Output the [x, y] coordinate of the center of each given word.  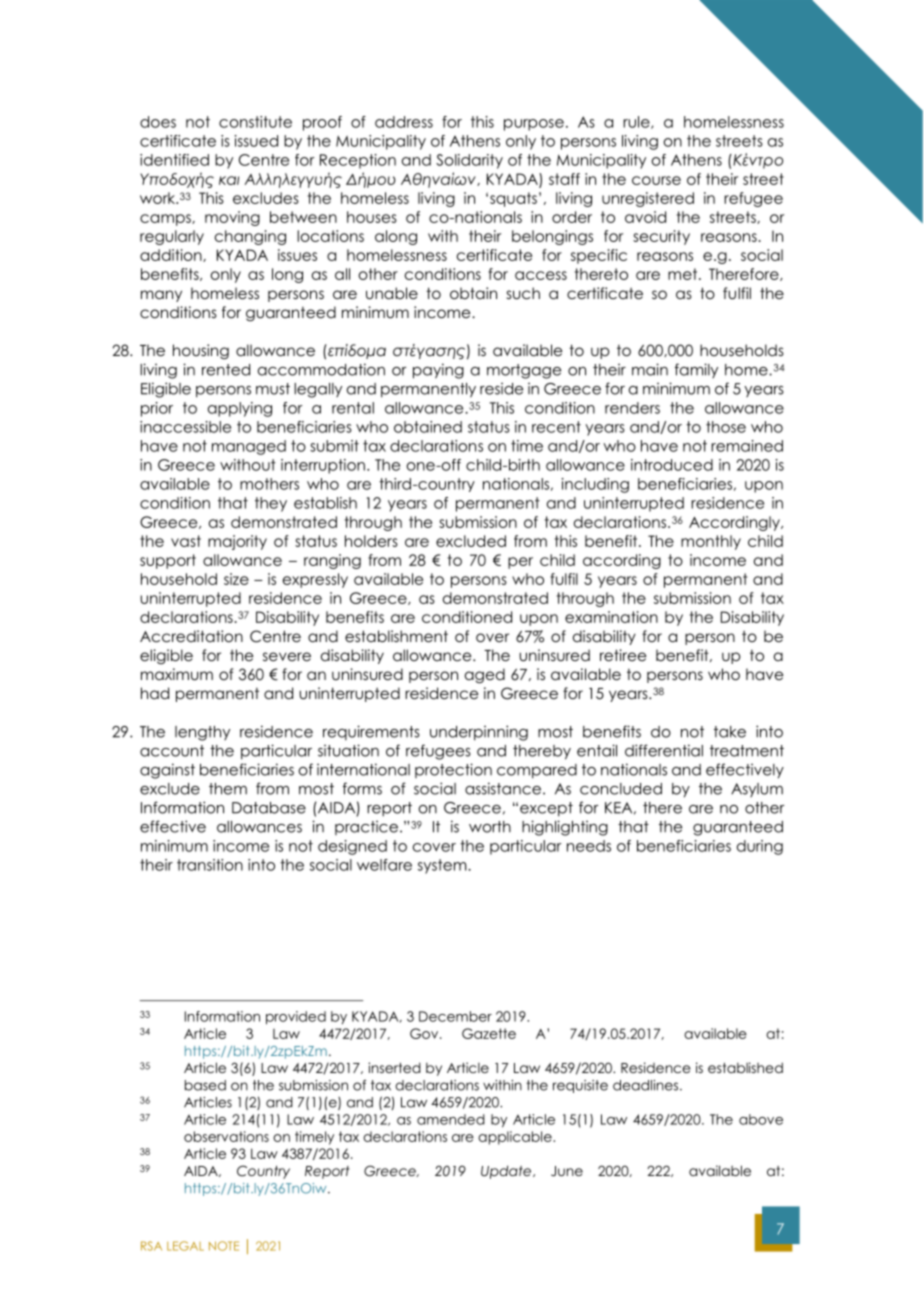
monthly [711, 542]
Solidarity [469, 161]
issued [256, 141]
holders [371, 541]
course [656, 180]
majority [237, 542]
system [443, 866]
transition [210, 865]
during [760, 847]
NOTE [224, 1246]
